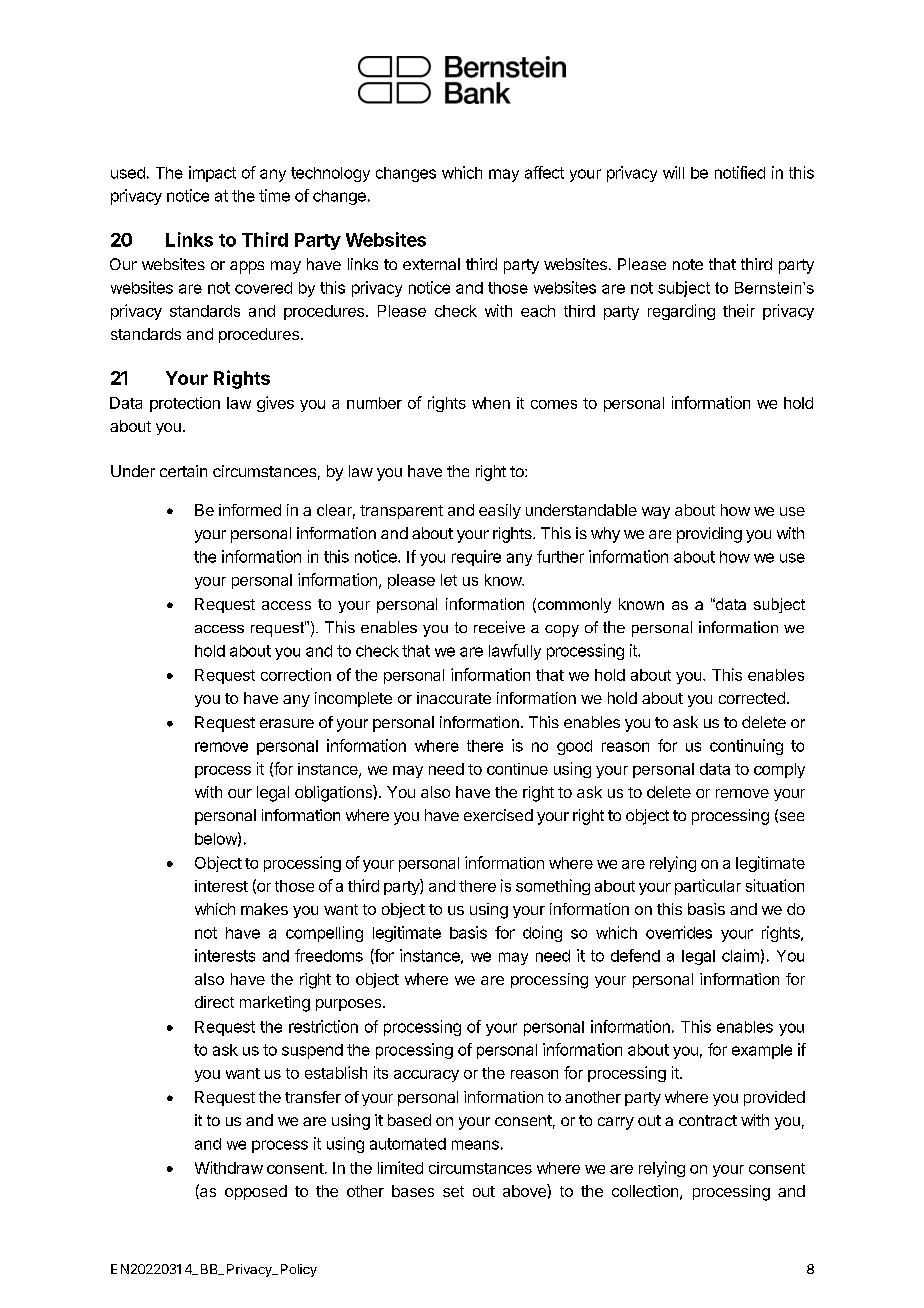 This screenshot has width=924, height=1308. I want to click on external, so click(431, 264).
